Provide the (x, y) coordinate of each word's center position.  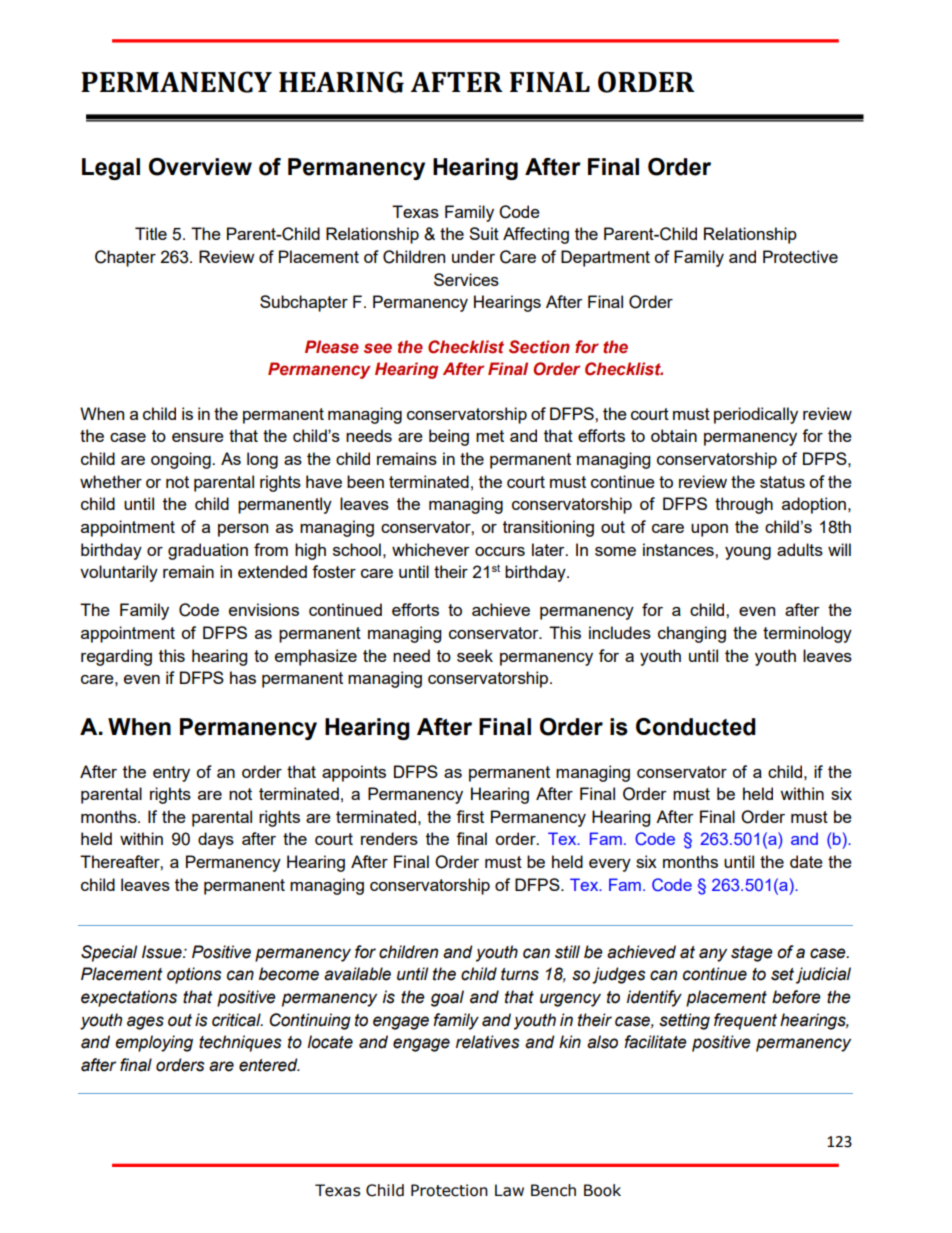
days (216, 840)
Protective (800, 256)
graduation (208, 551)
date (806, 861)
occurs (500, 551)
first (470, 816)
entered (269, 1065)
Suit (484, 233)
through (744, 505)
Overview (200, 167)
